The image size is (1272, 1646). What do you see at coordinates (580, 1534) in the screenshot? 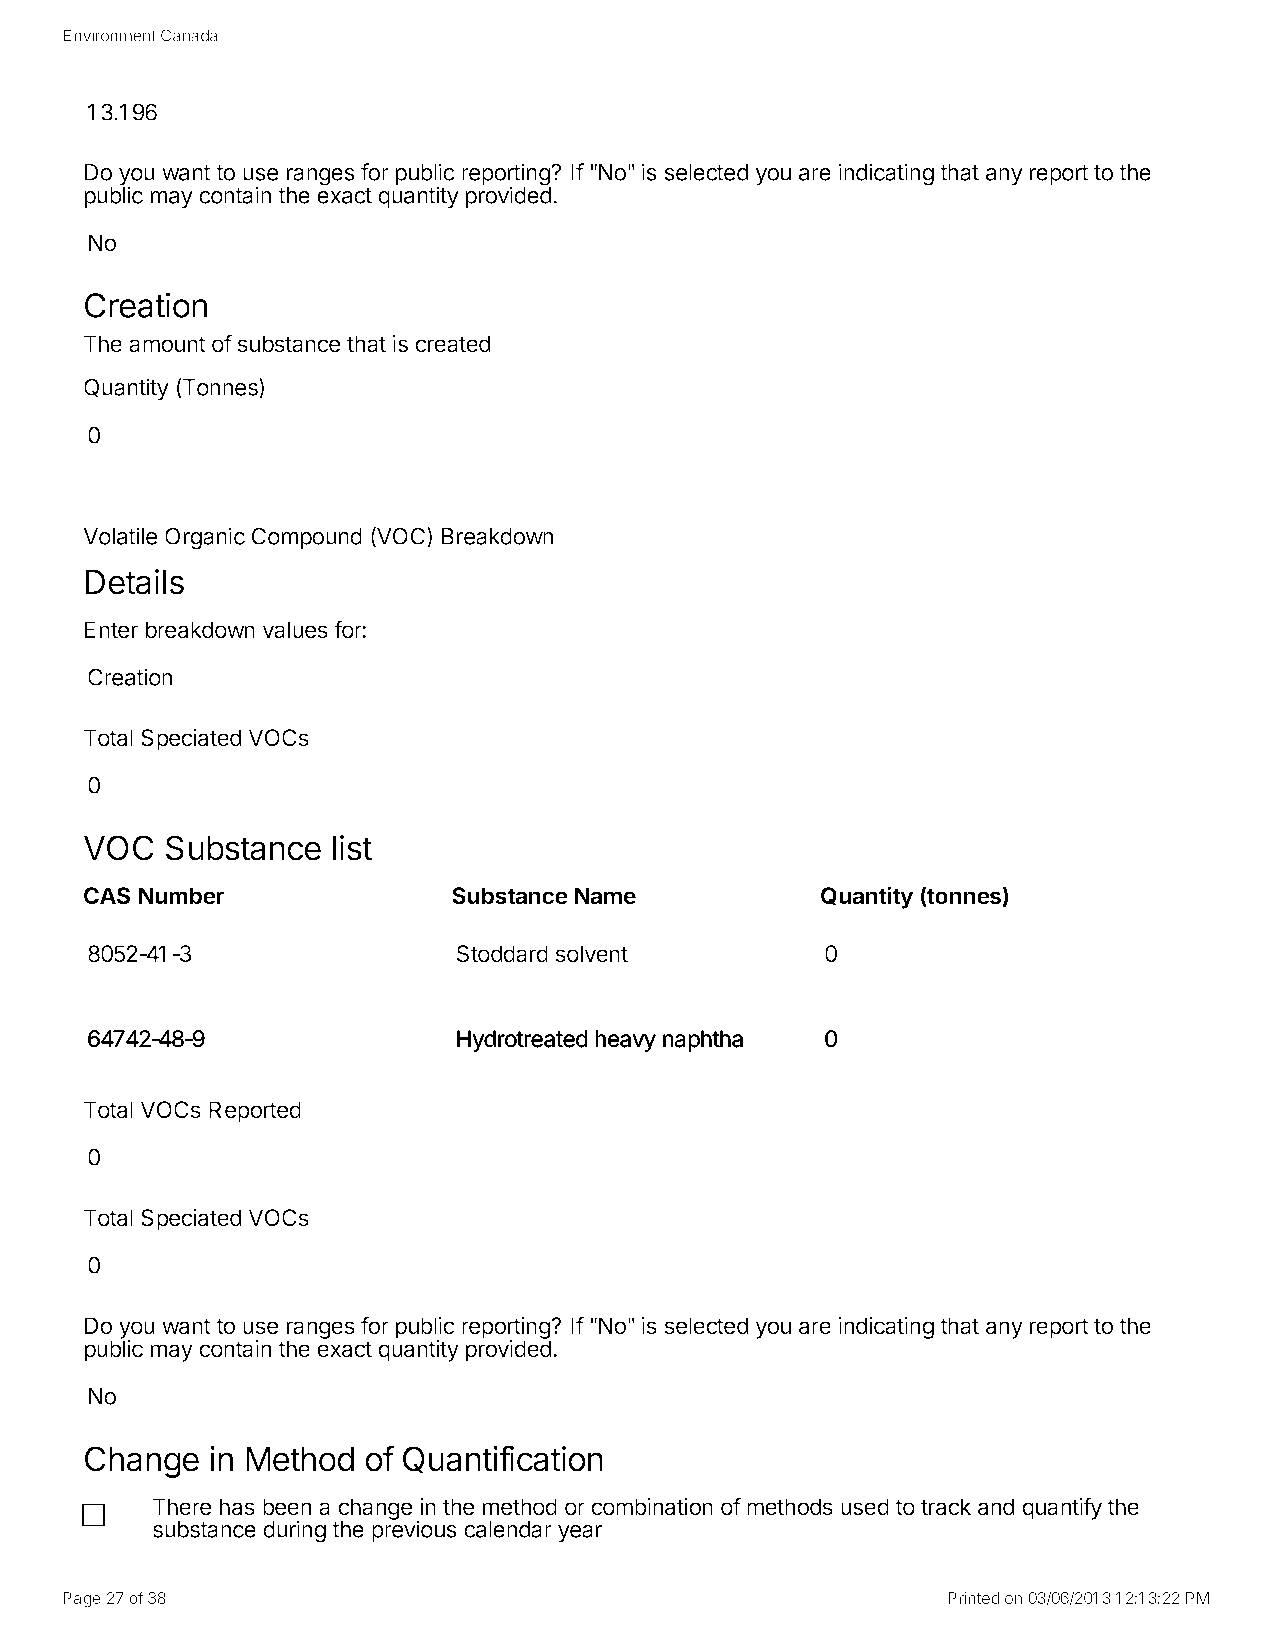
I see `year` at bounding box center [580, 1534].
